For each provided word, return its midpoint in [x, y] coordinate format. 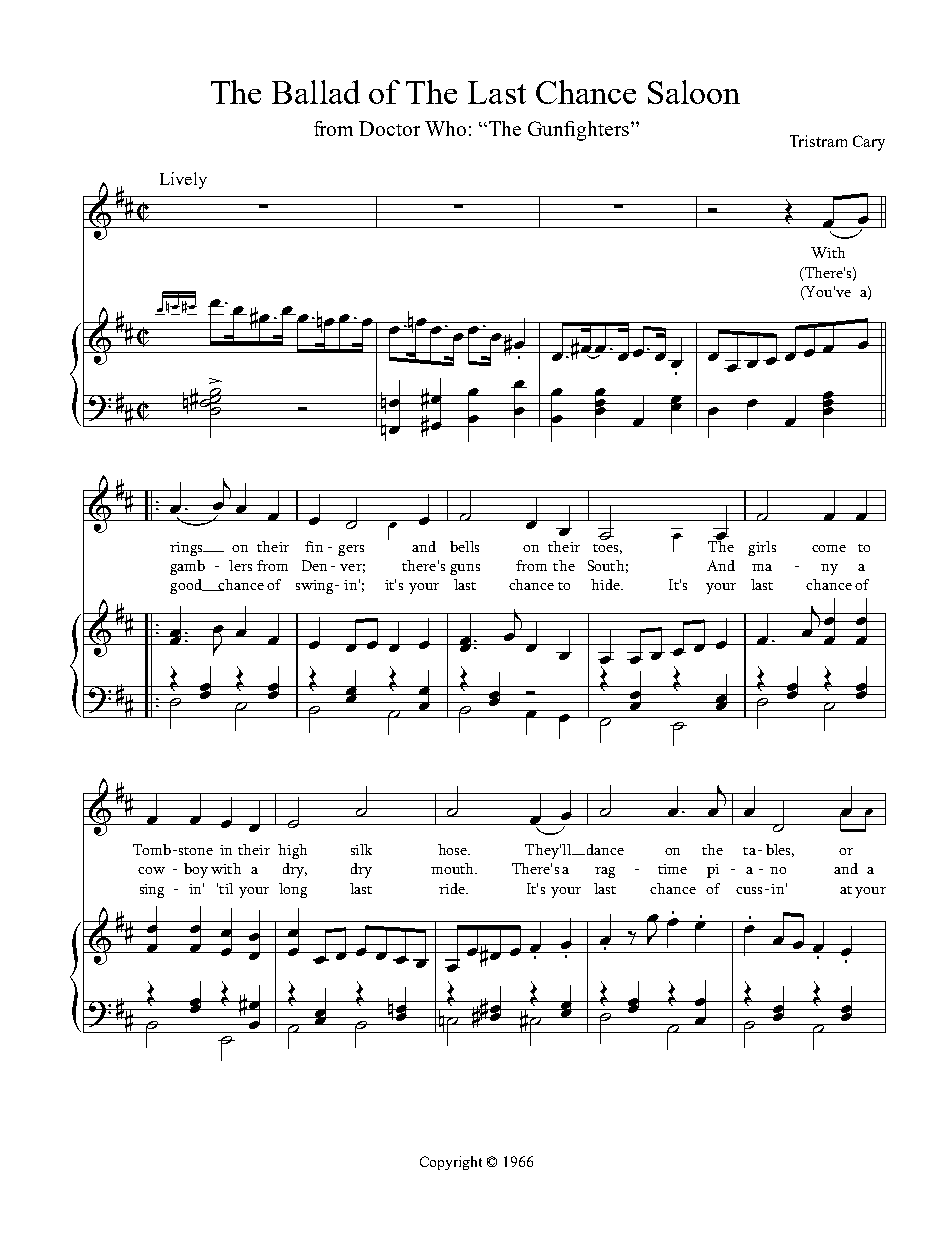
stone [194, 851]
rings [187, 549]
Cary [869, 143]
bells [464, 546]
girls [762, 548]
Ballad [316, 92]
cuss [749, 890]
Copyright [451, 1163]
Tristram [818, 141]
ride [453, 888]
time [672, 869]
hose [453, 849]
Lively [183, 180]
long [293, 890]
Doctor [389, 128]
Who [445, 128]
